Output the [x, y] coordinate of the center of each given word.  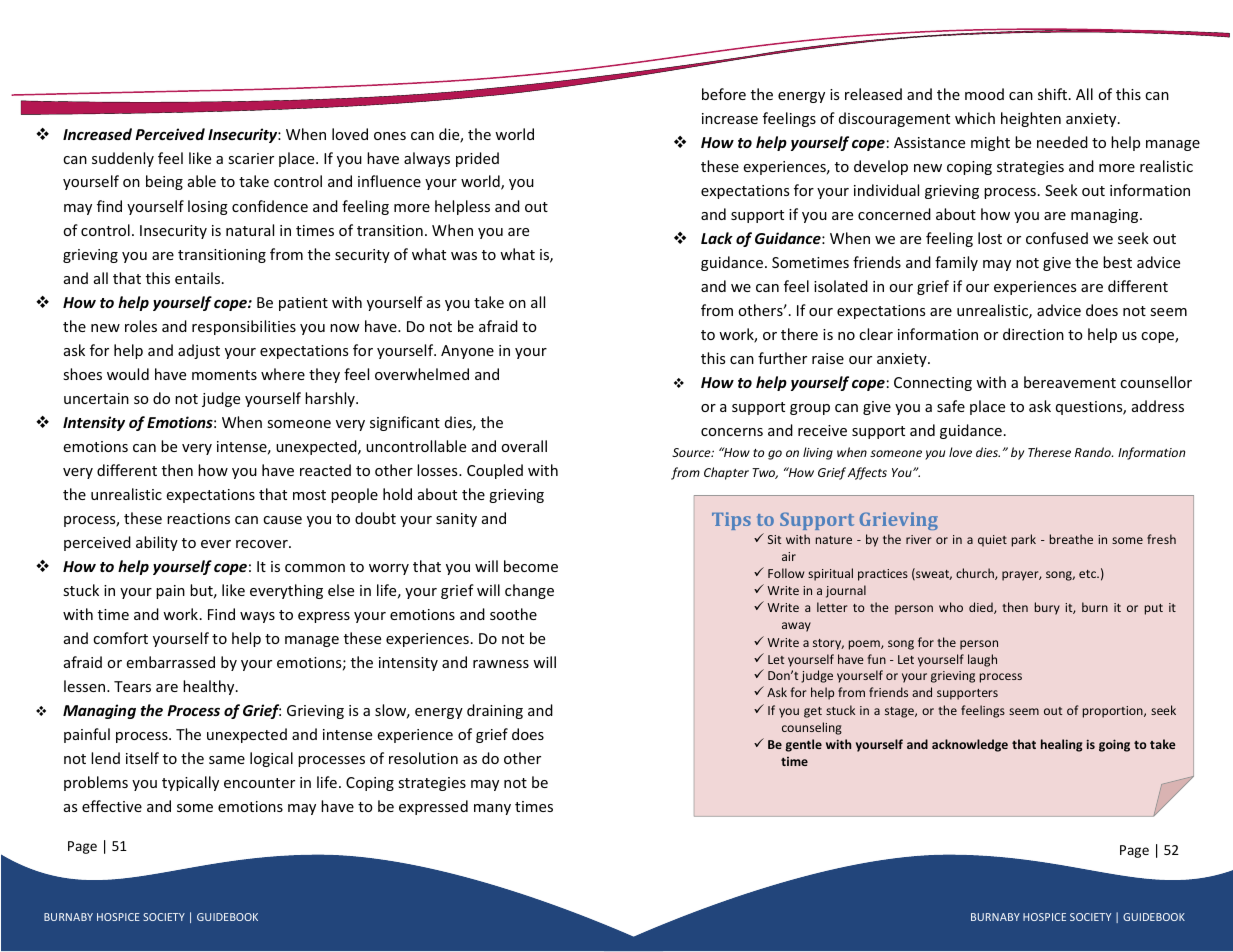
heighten [1031, 119]
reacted [325, 470]
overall [524, 446]
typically [190, 783]
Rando [1094, 452]
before [724, 94]
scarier [251, 158]
